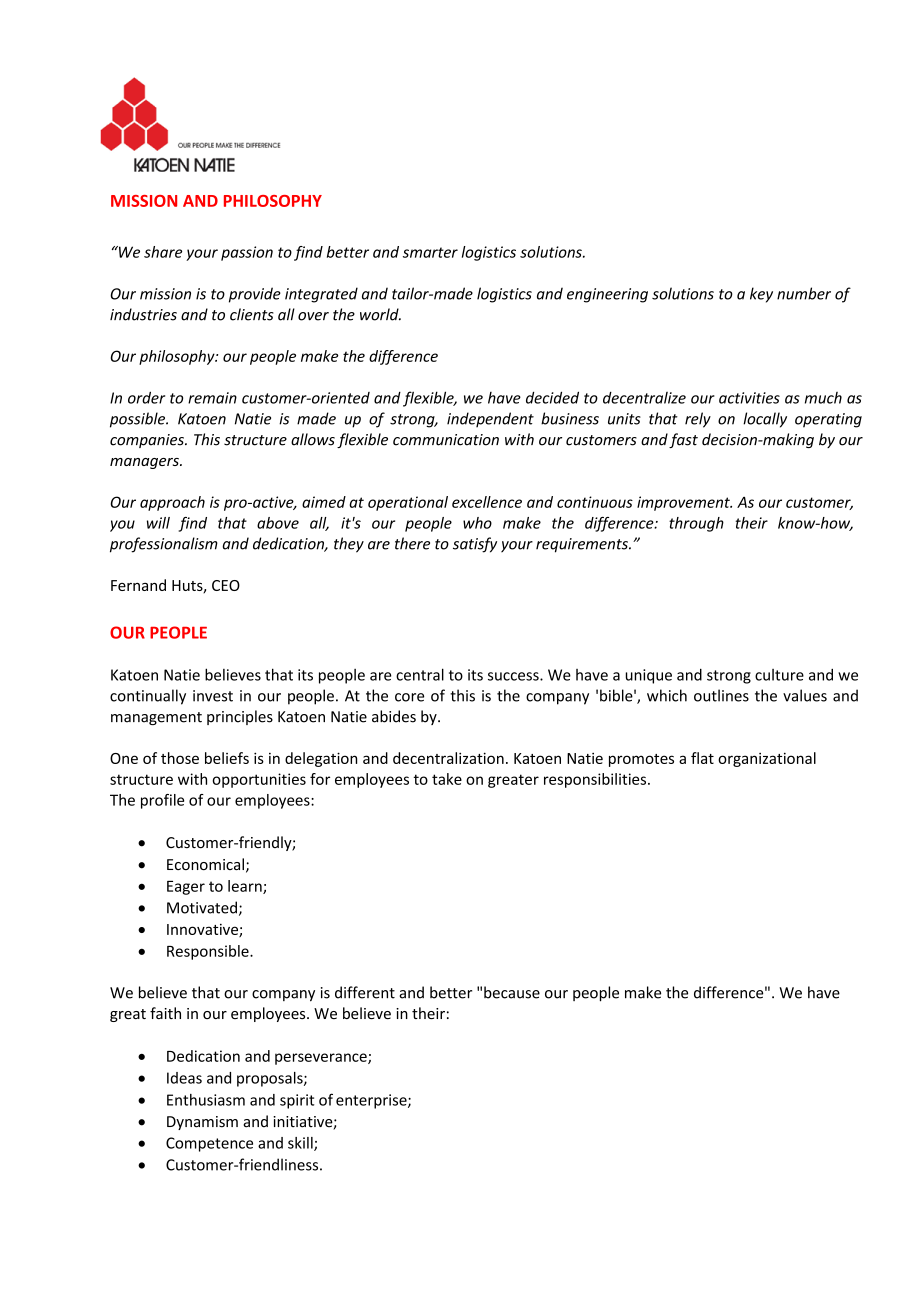 The height and width of the page is (1307, 924). I want to click on CEO, so click(226, 585).
